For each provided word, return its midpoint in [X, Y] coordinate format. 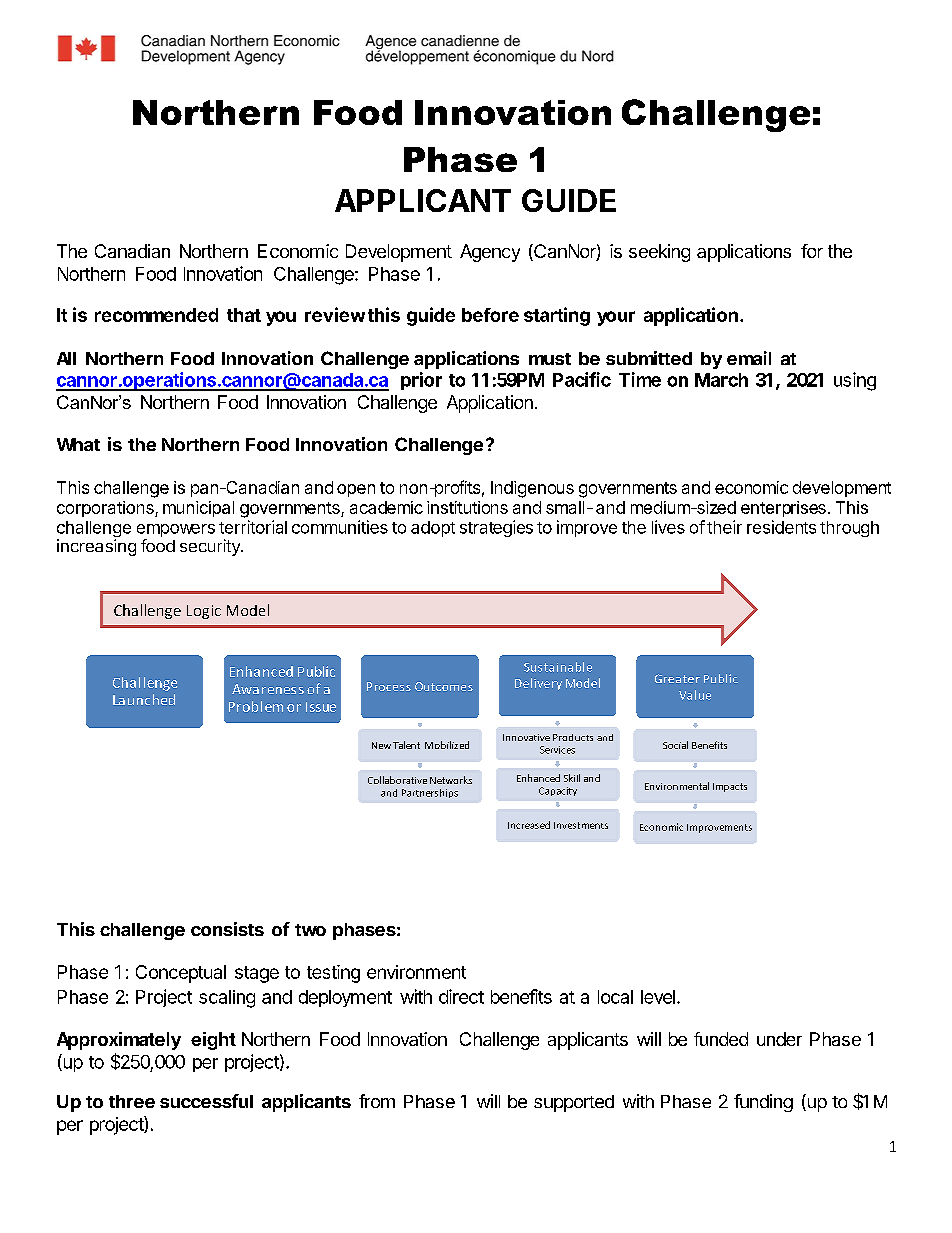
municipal [198, 509]
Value [695, 695]
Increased [529, 825]
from [377, 1101]
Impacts [730, 787]
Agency [490, 253]
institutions [467, 507]
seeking [659, 253]
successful [206, 1101]
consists [227, 929]
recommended [156, 315]
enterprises [783, 509]
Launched [144, 699]
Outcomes [444, 686]
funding [763, 1103]
